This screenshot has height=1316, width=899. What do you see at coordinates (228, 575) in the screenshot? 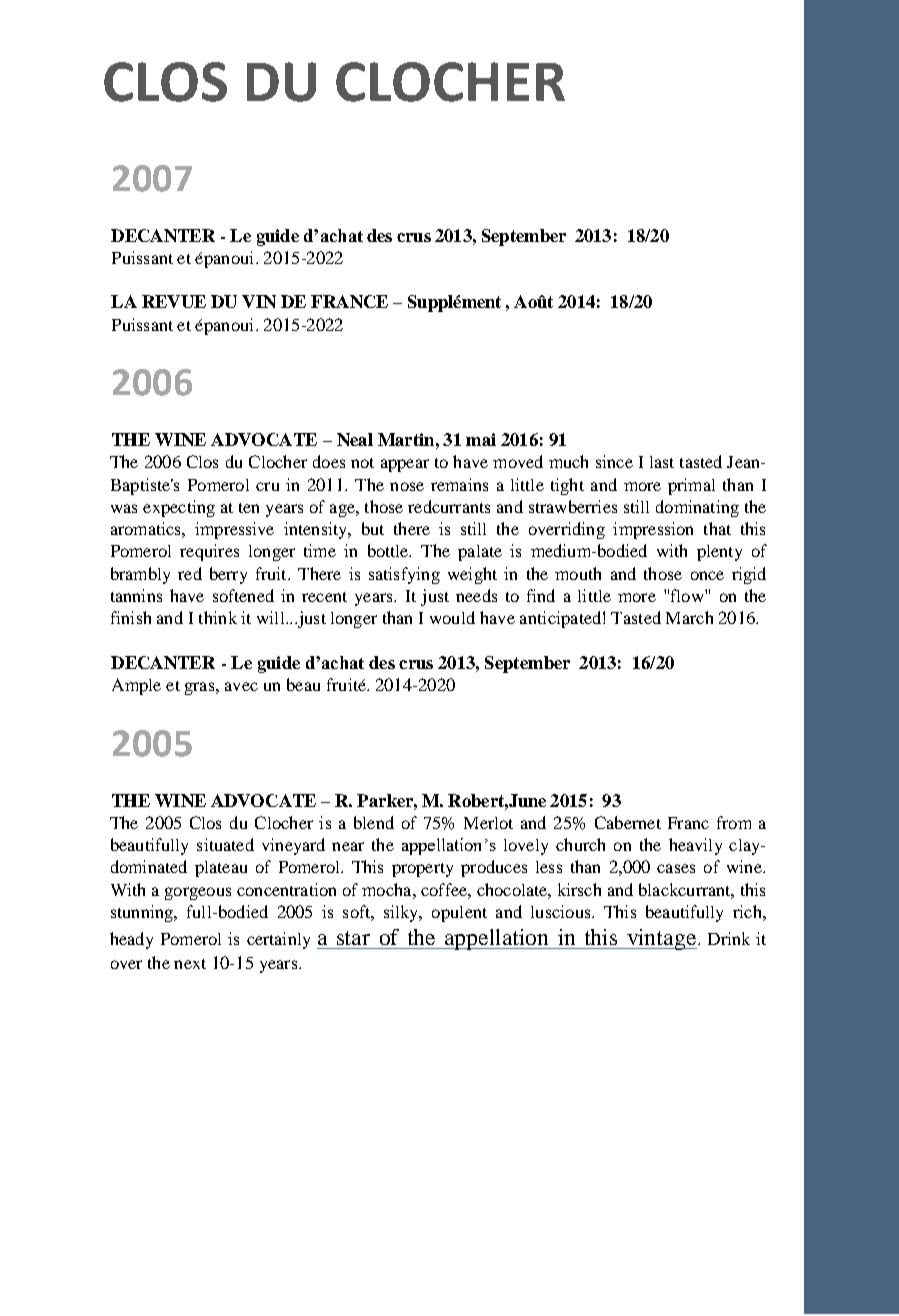
I see `berry` at bounding box center [228, 575].
